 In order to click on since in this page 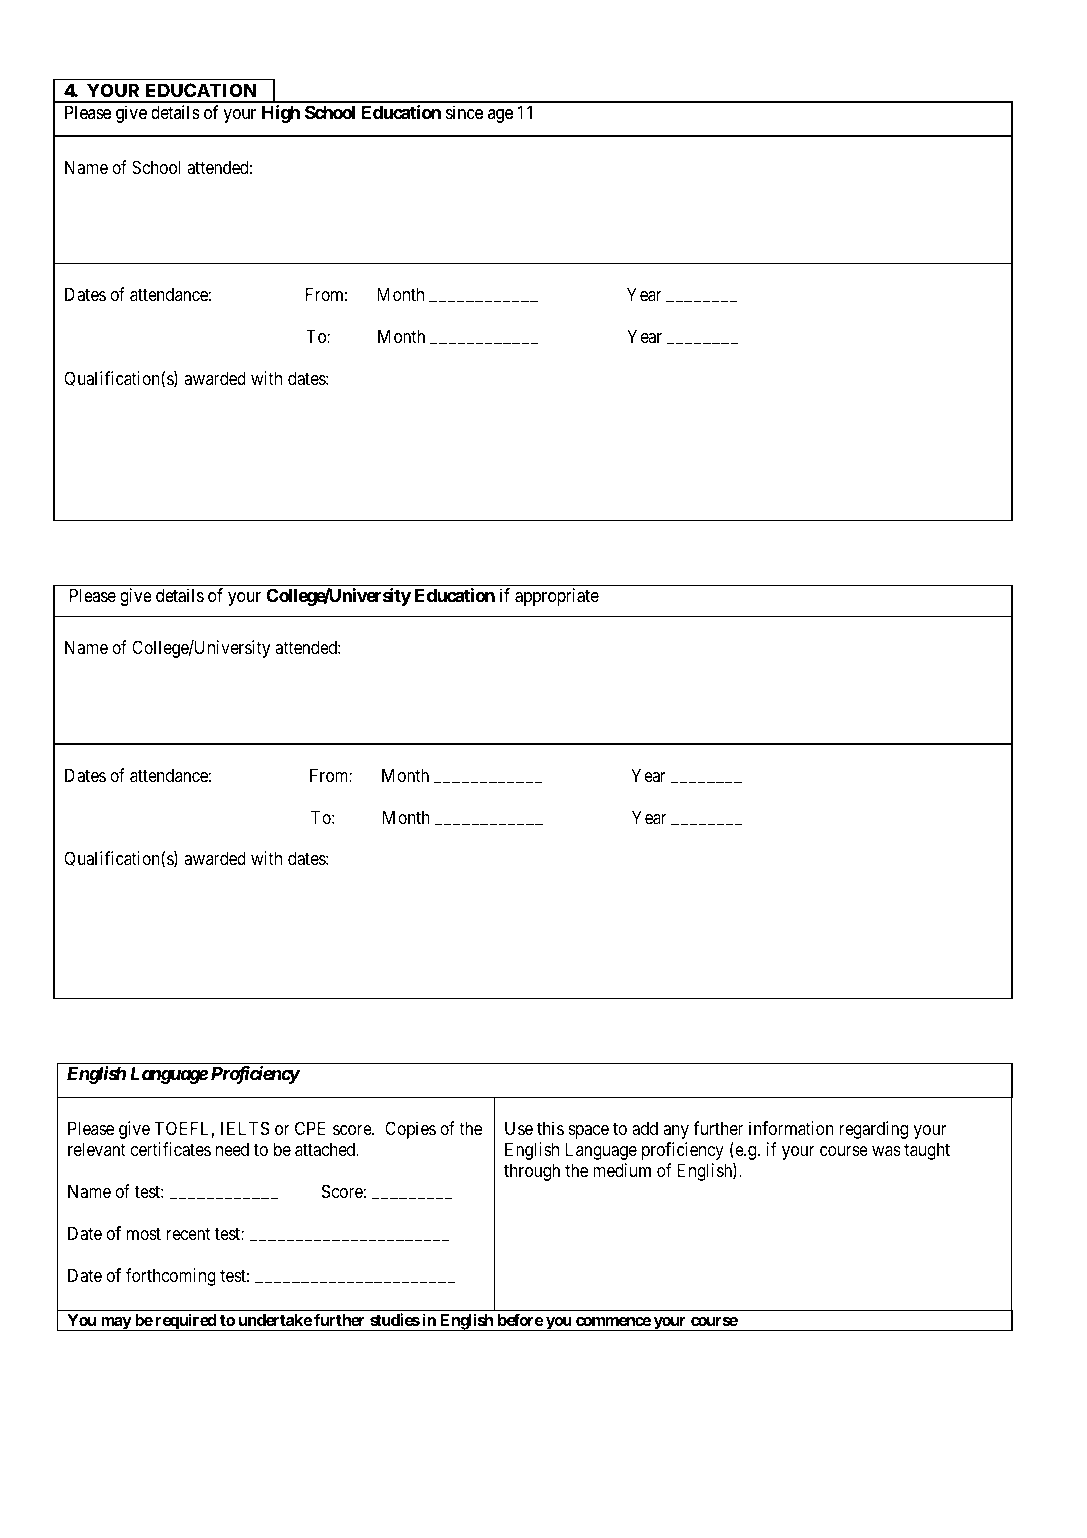, I will do `click(464, 112)`.
